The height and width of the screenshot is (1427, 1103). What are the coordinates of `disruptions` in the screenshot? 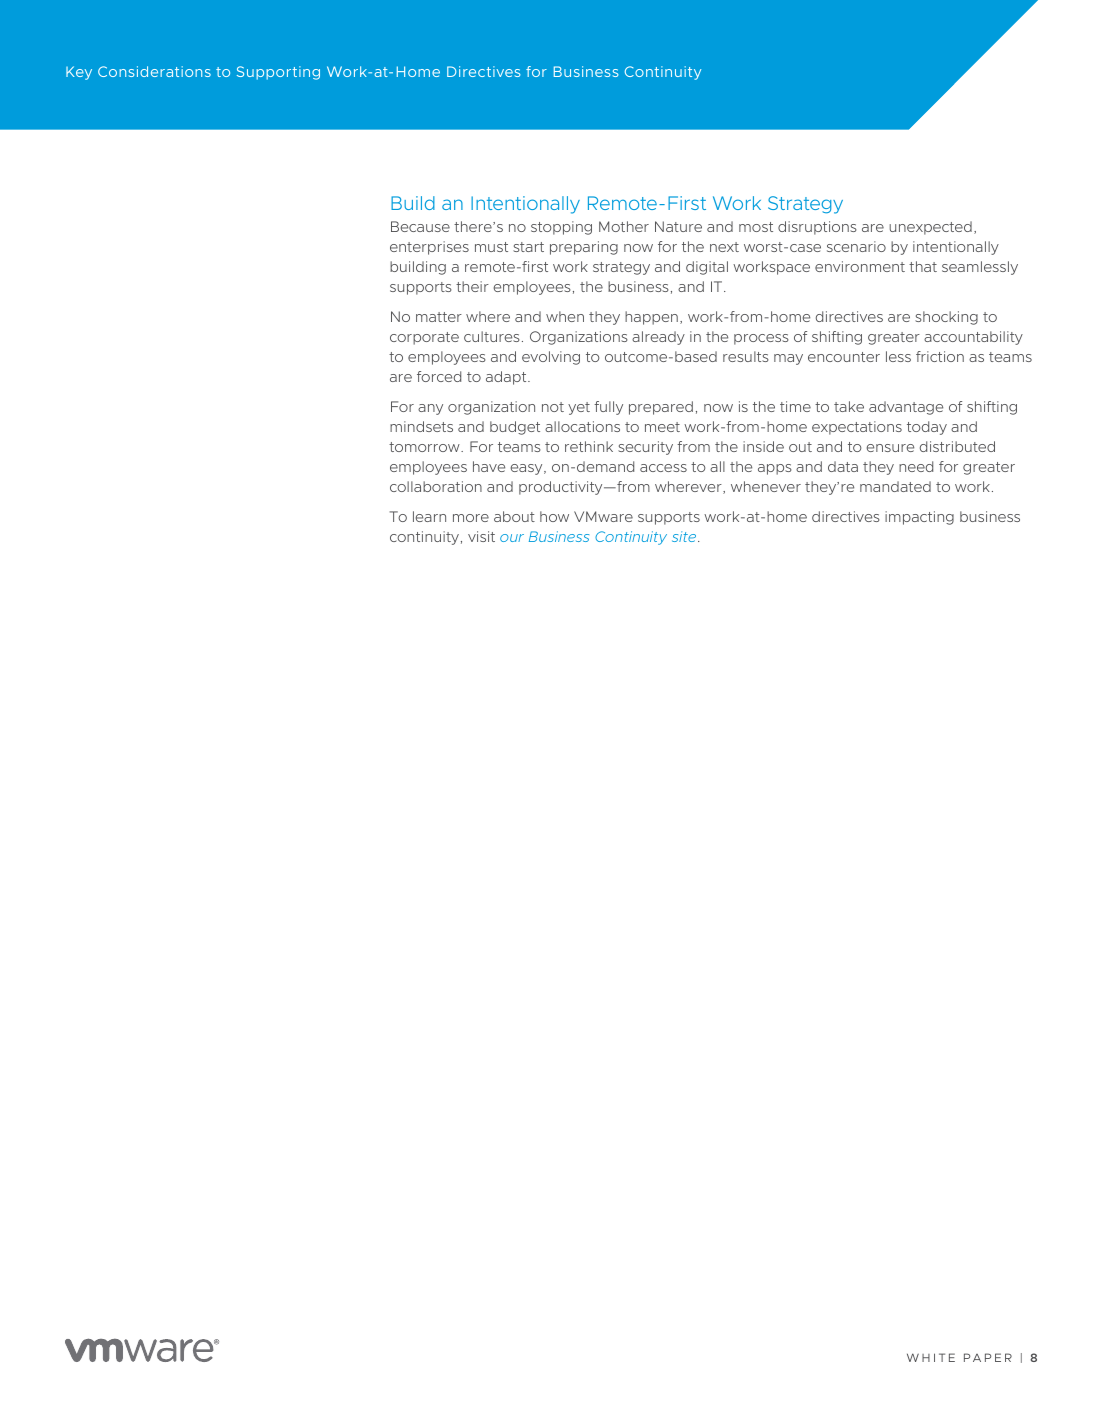 It's located at (817, 228).
